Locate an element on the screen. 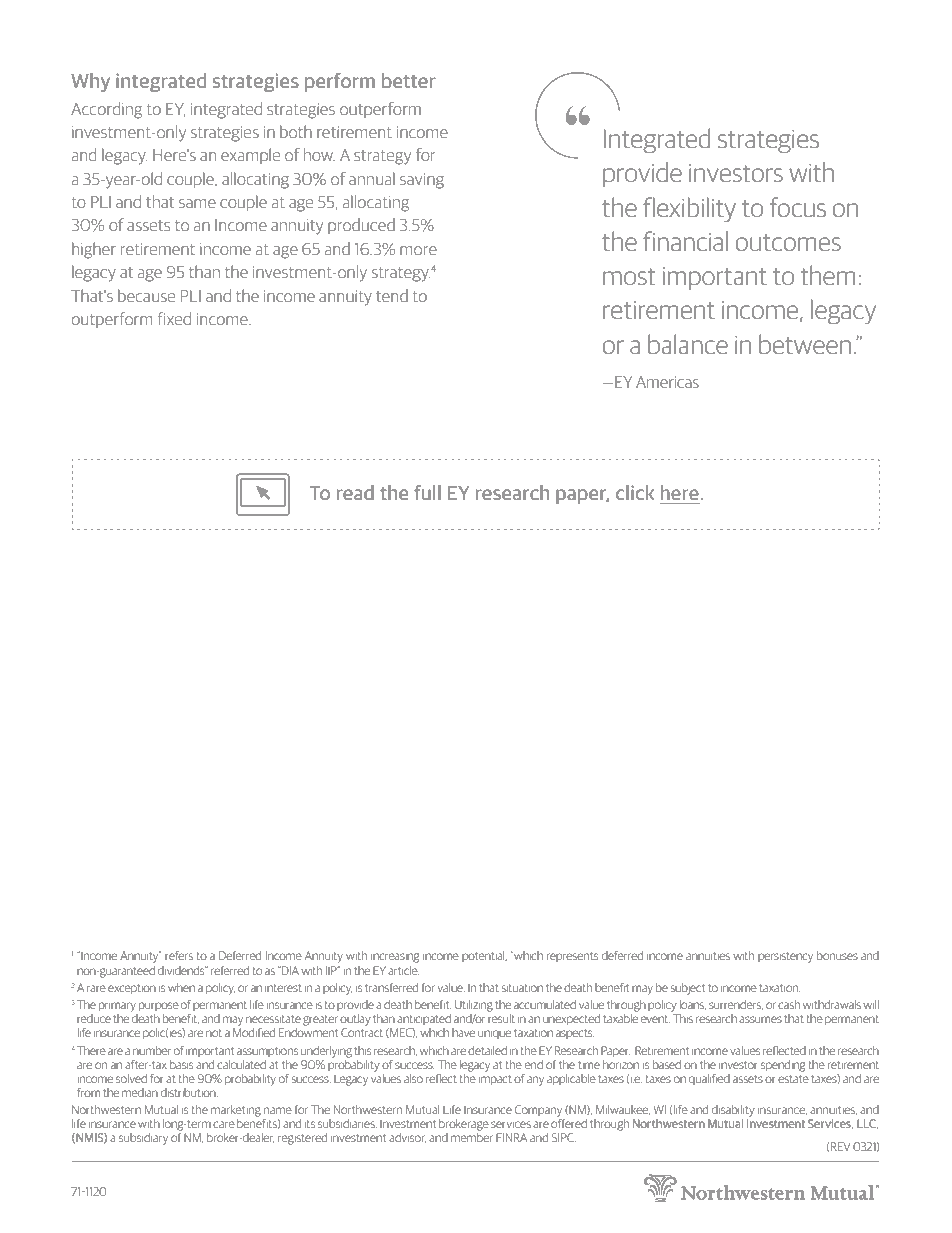  According is located at coordinates (106, 110).
